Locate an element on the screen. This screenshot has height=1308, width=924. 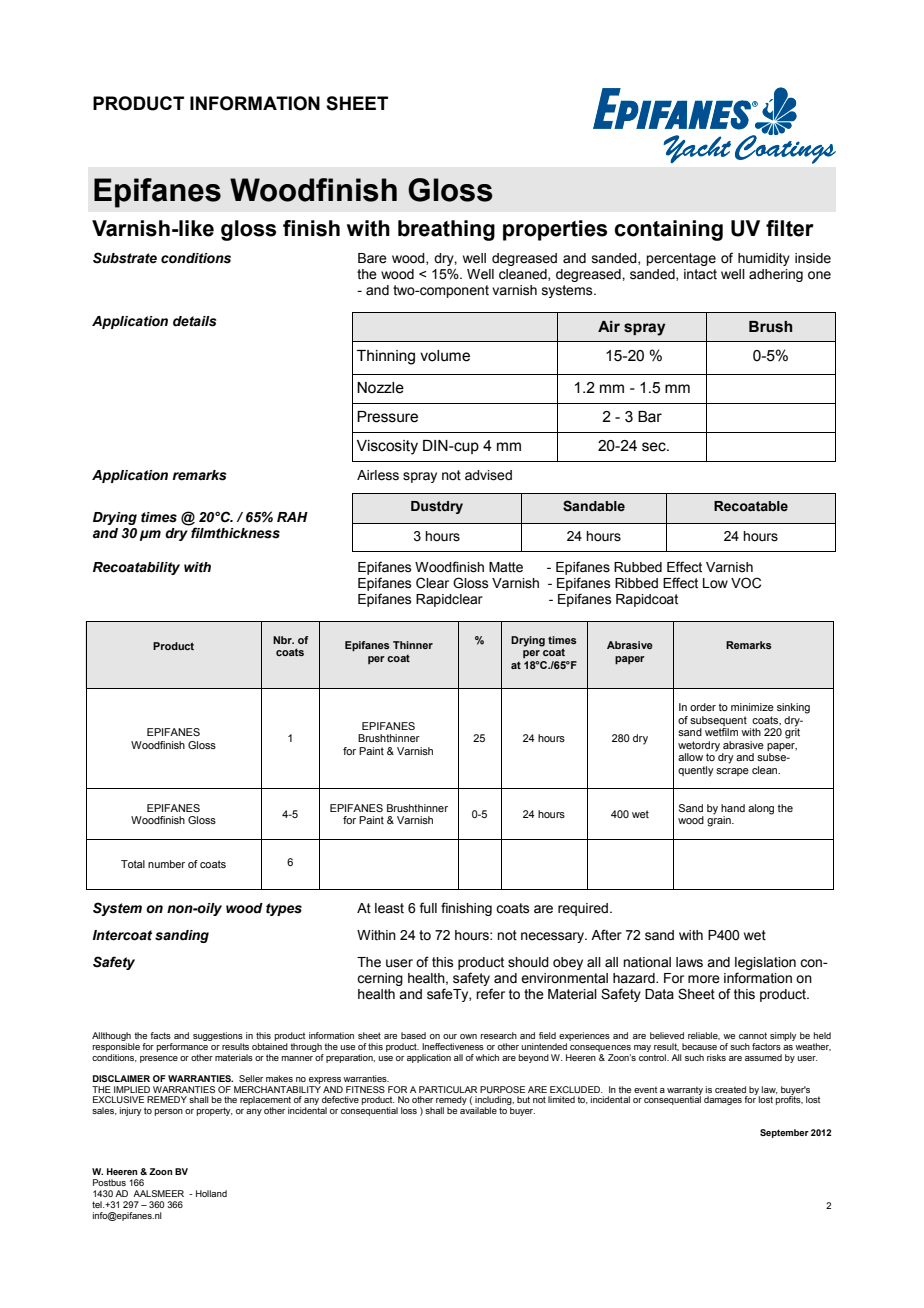
humidity is located at coordinates (764, 259).
